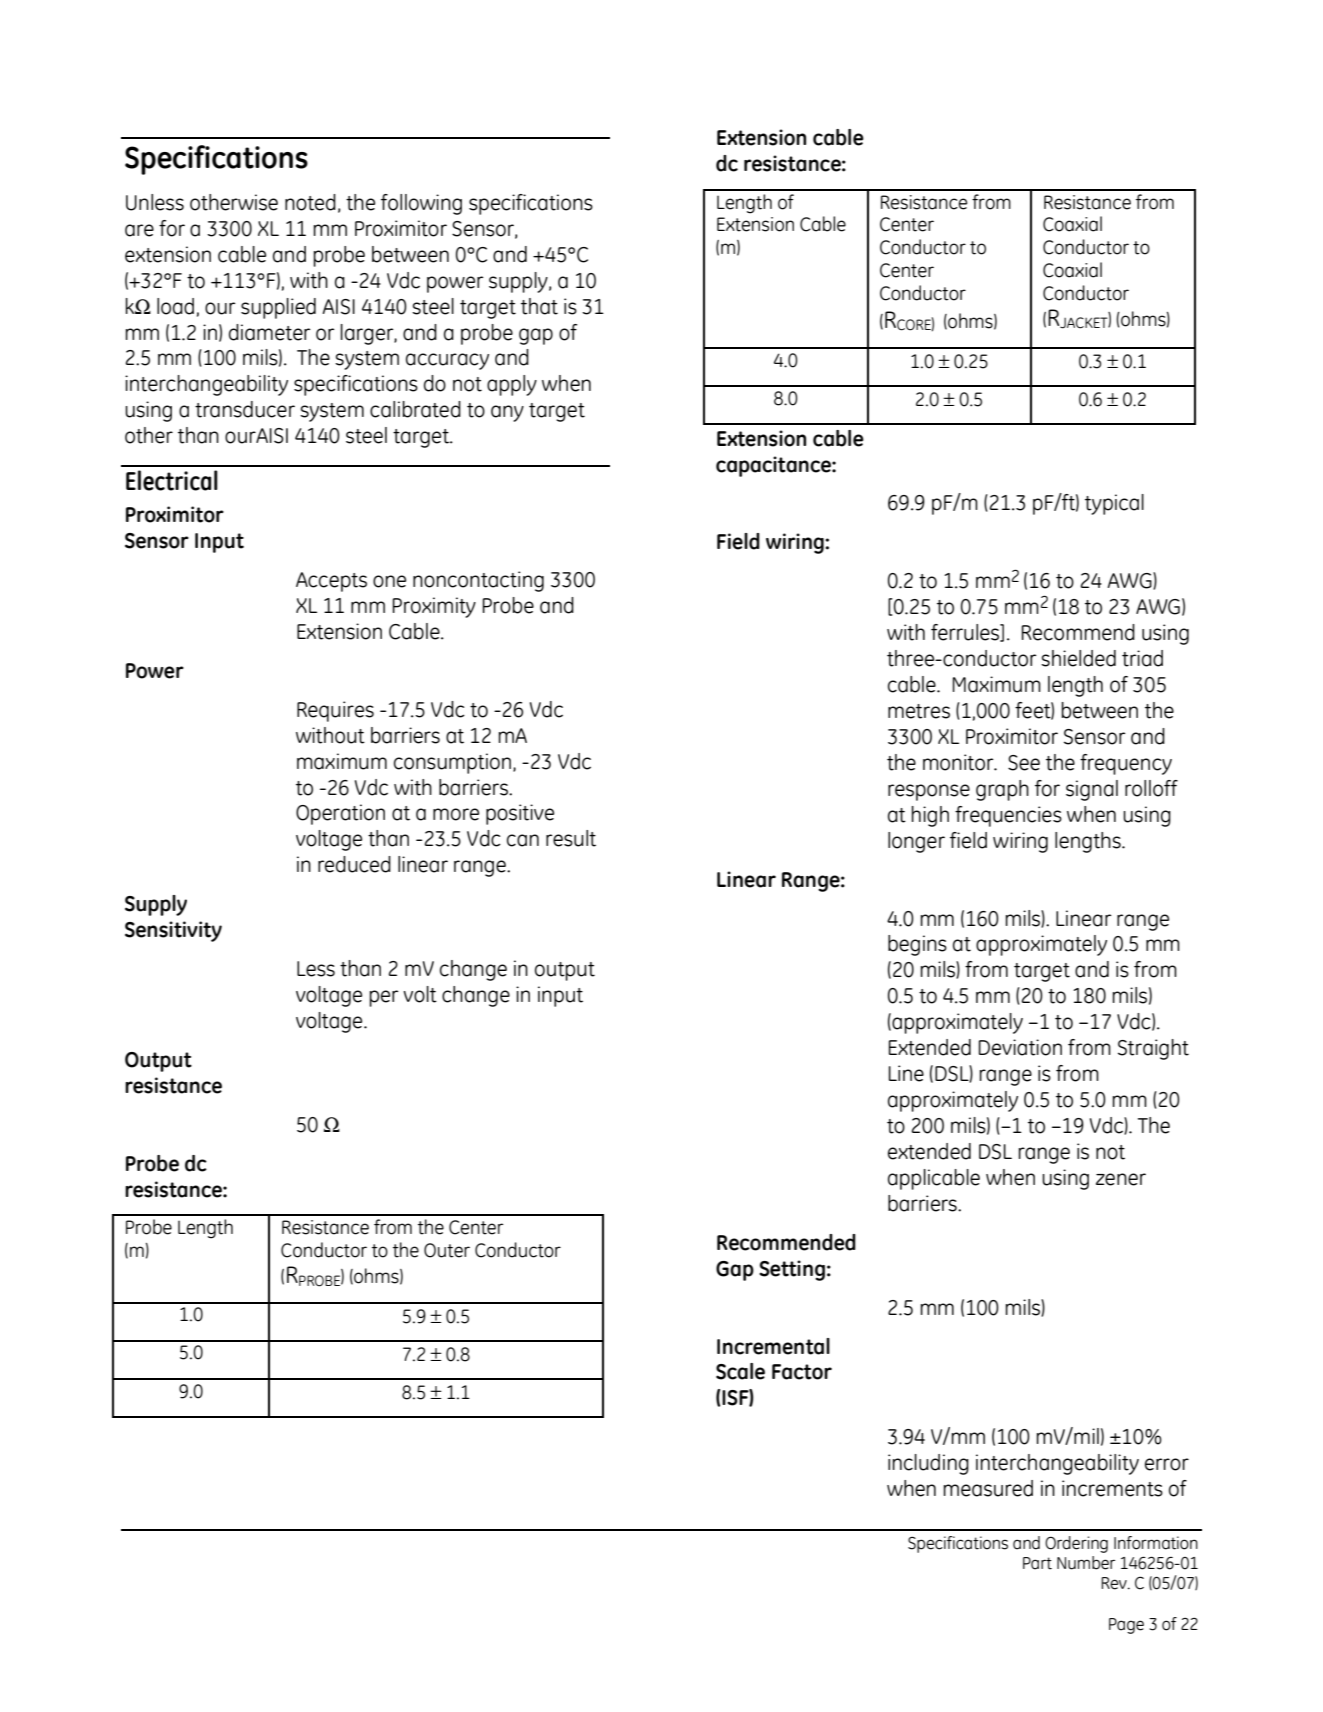 This screenshot has width=1323, height=1712. What do you see at coordinates (539, 306) in the screenshot?
I see `that` at bounding box center [539, 306].
